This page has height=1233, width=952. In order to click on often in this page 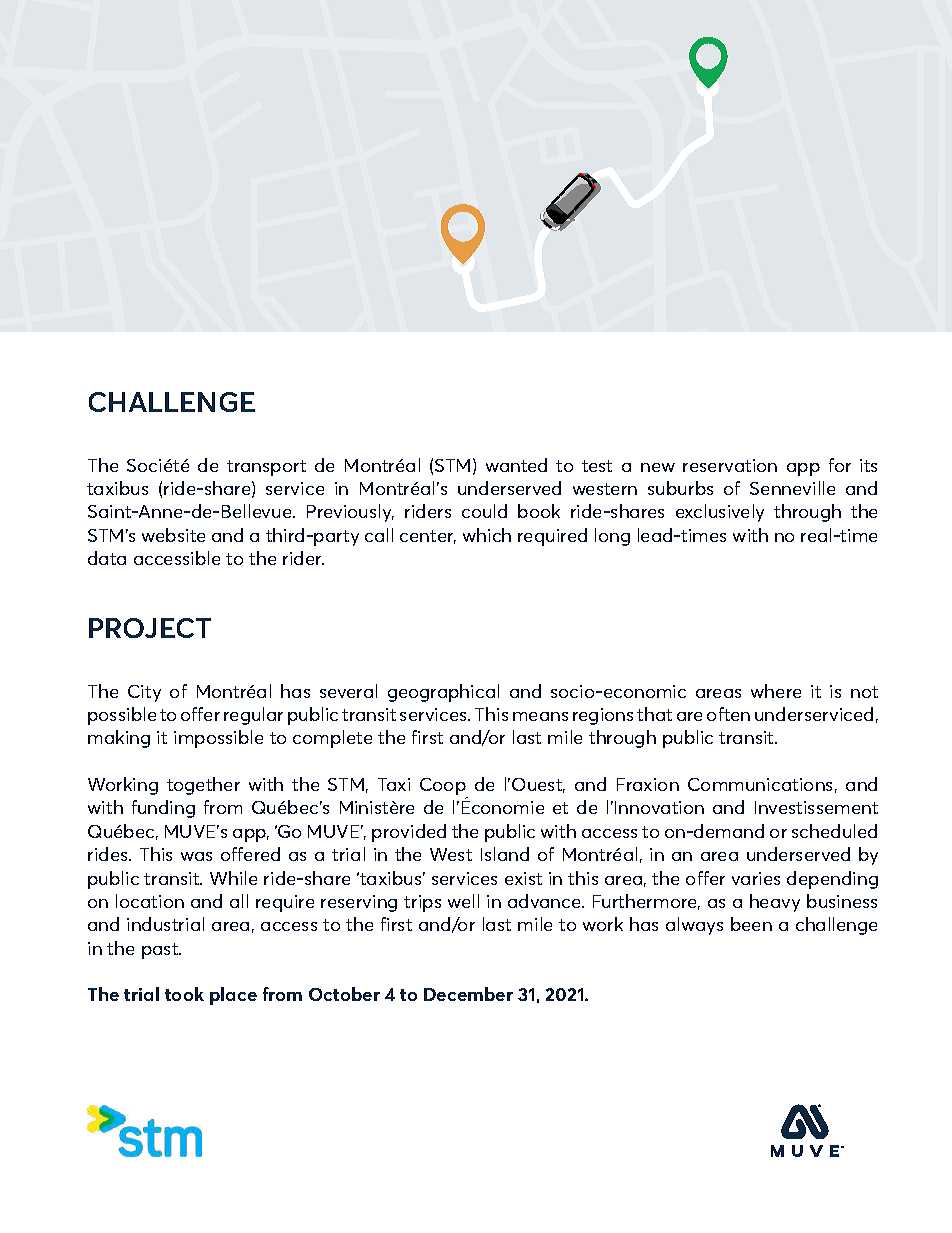, I will do `click(728, 714)`.
